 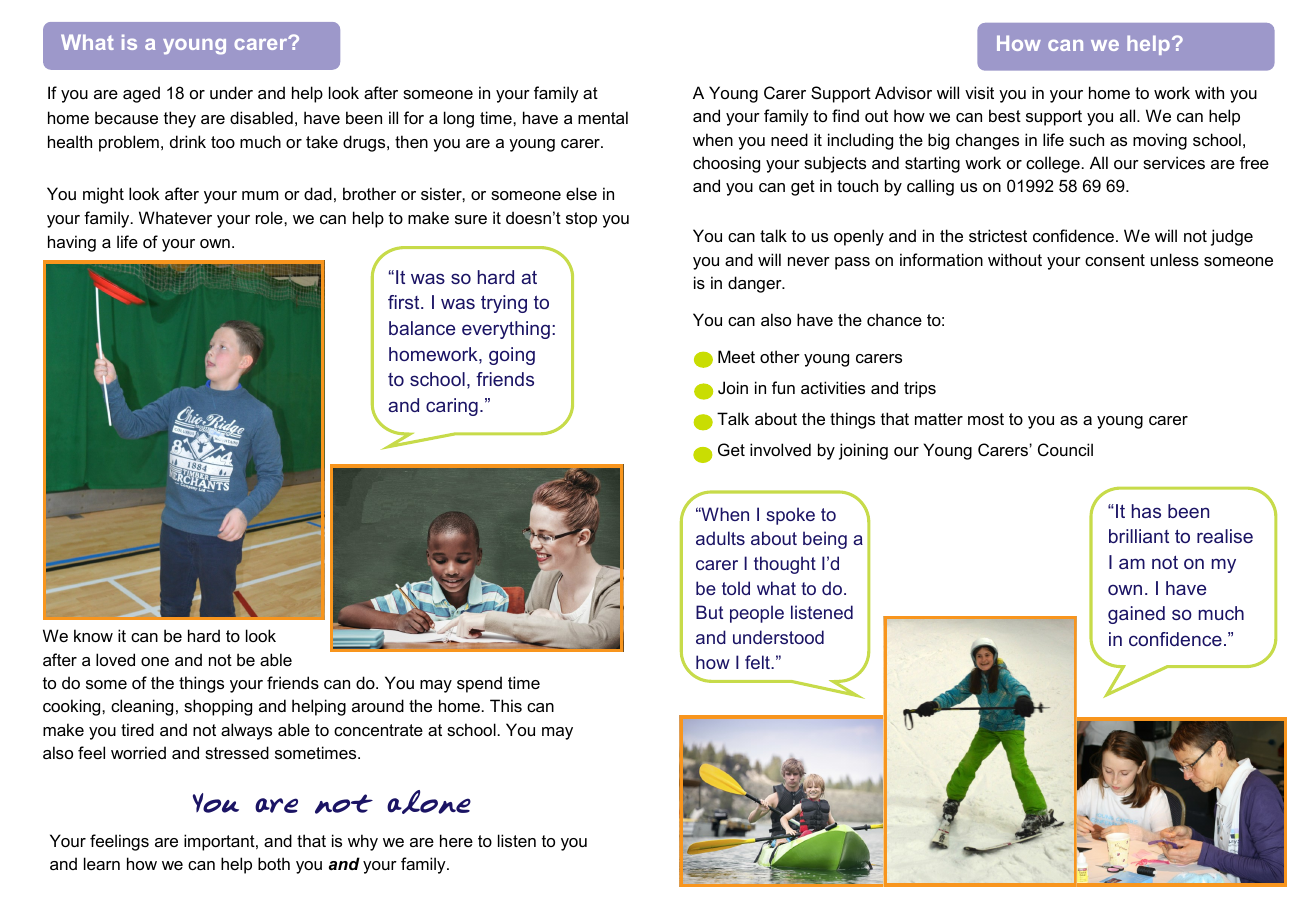 I want to click on consent, so click(x=1115, y=260).
